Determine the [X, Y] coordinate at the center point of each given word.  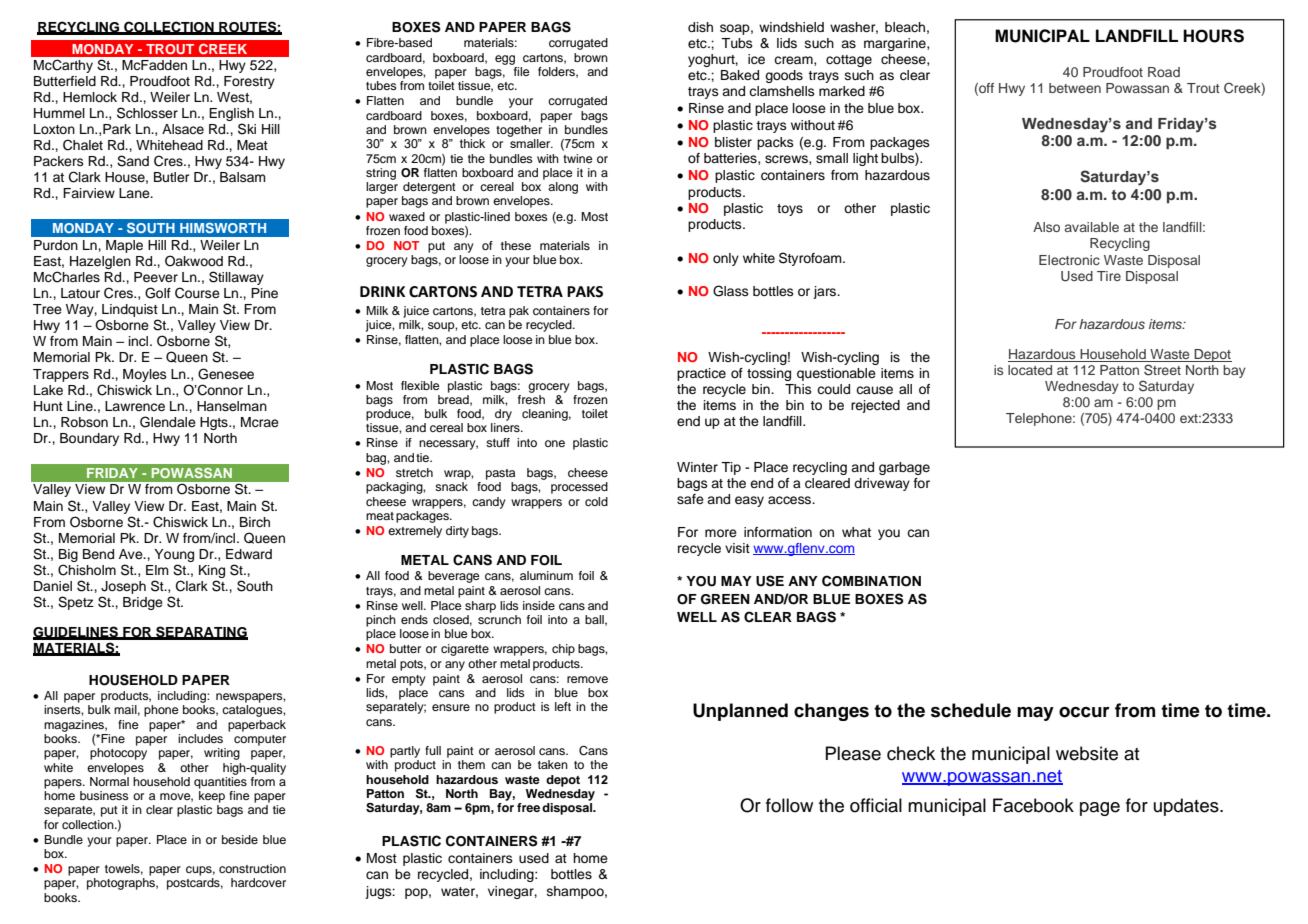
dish [700, 27]
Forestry [249, 82]
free [528, 807]
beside [240, 839]
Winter [697, 467]
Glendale [168, 422]
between [1075, 88]
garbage [904, 468]
